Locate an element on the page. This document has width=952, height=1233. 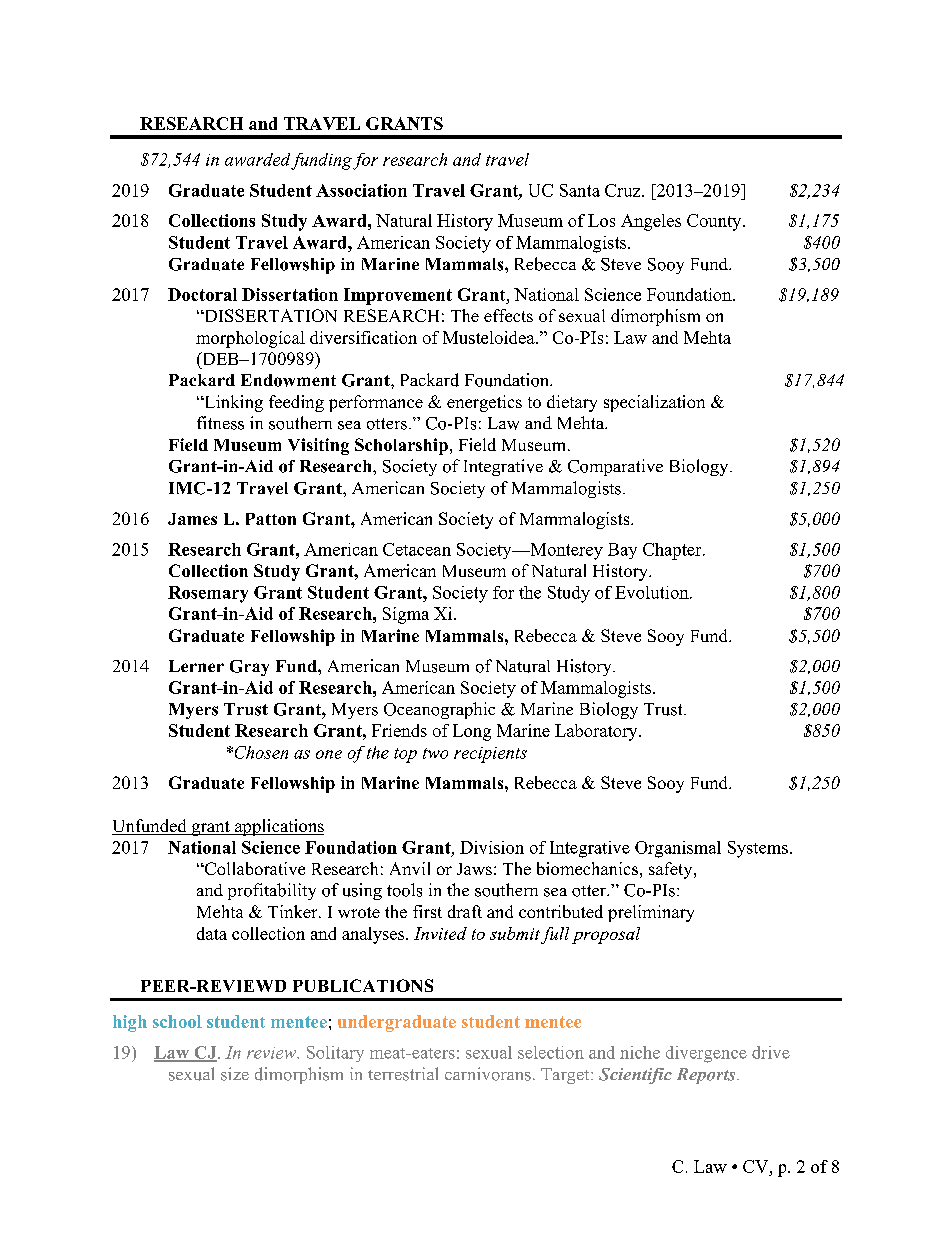
terrestrial is located at coordinates (403, 1074).
